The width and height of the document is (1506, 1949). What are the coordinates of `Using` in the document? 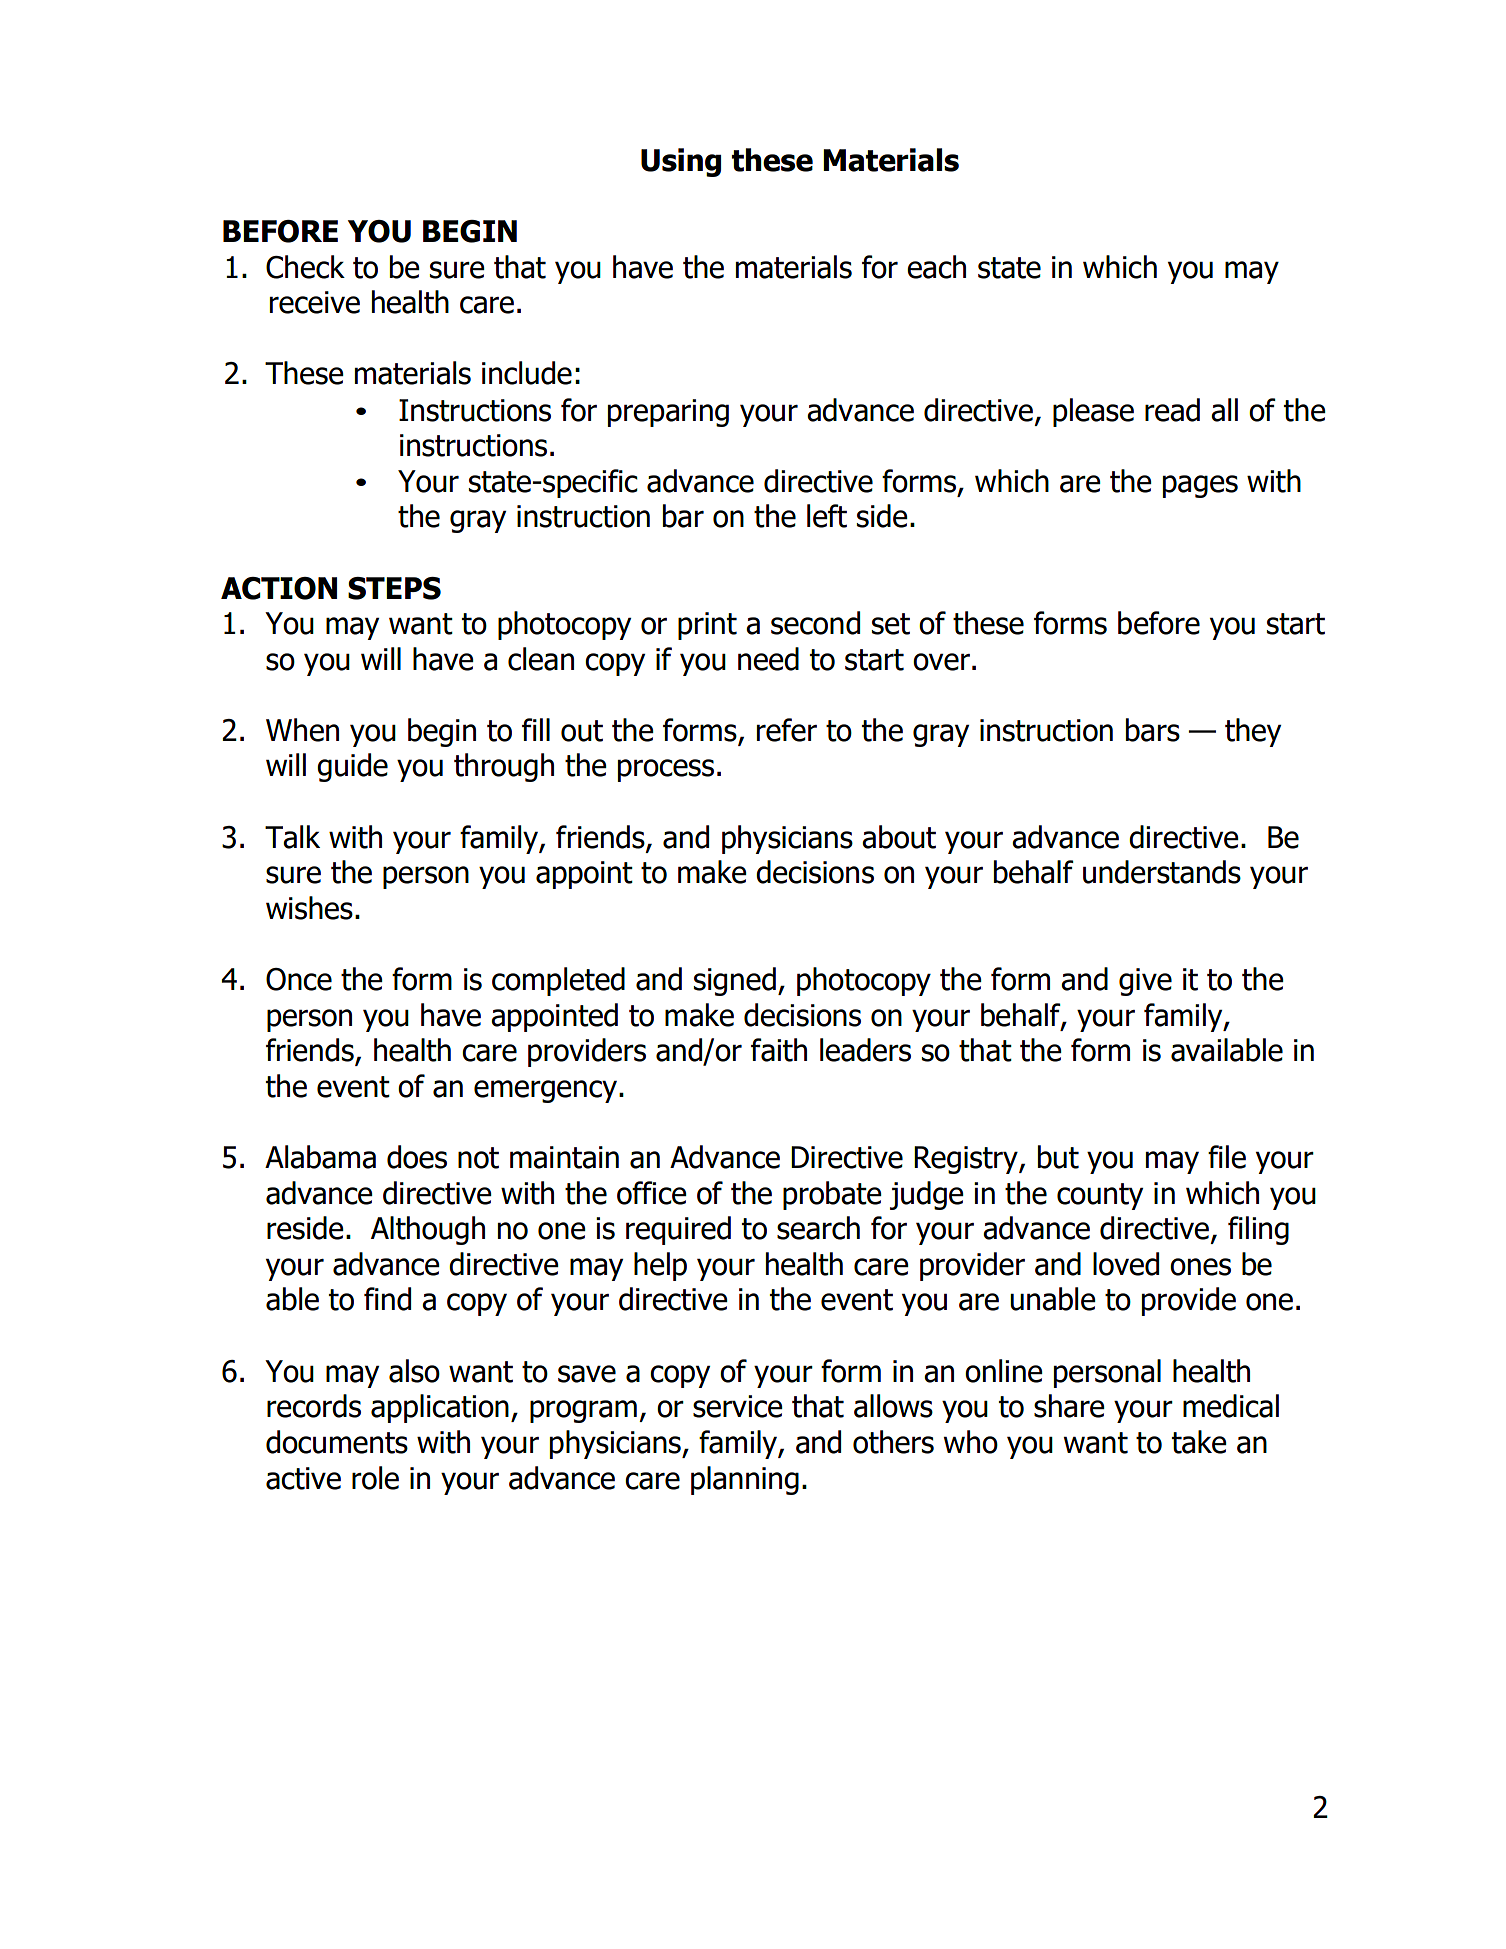 It's located at (681, 162).
